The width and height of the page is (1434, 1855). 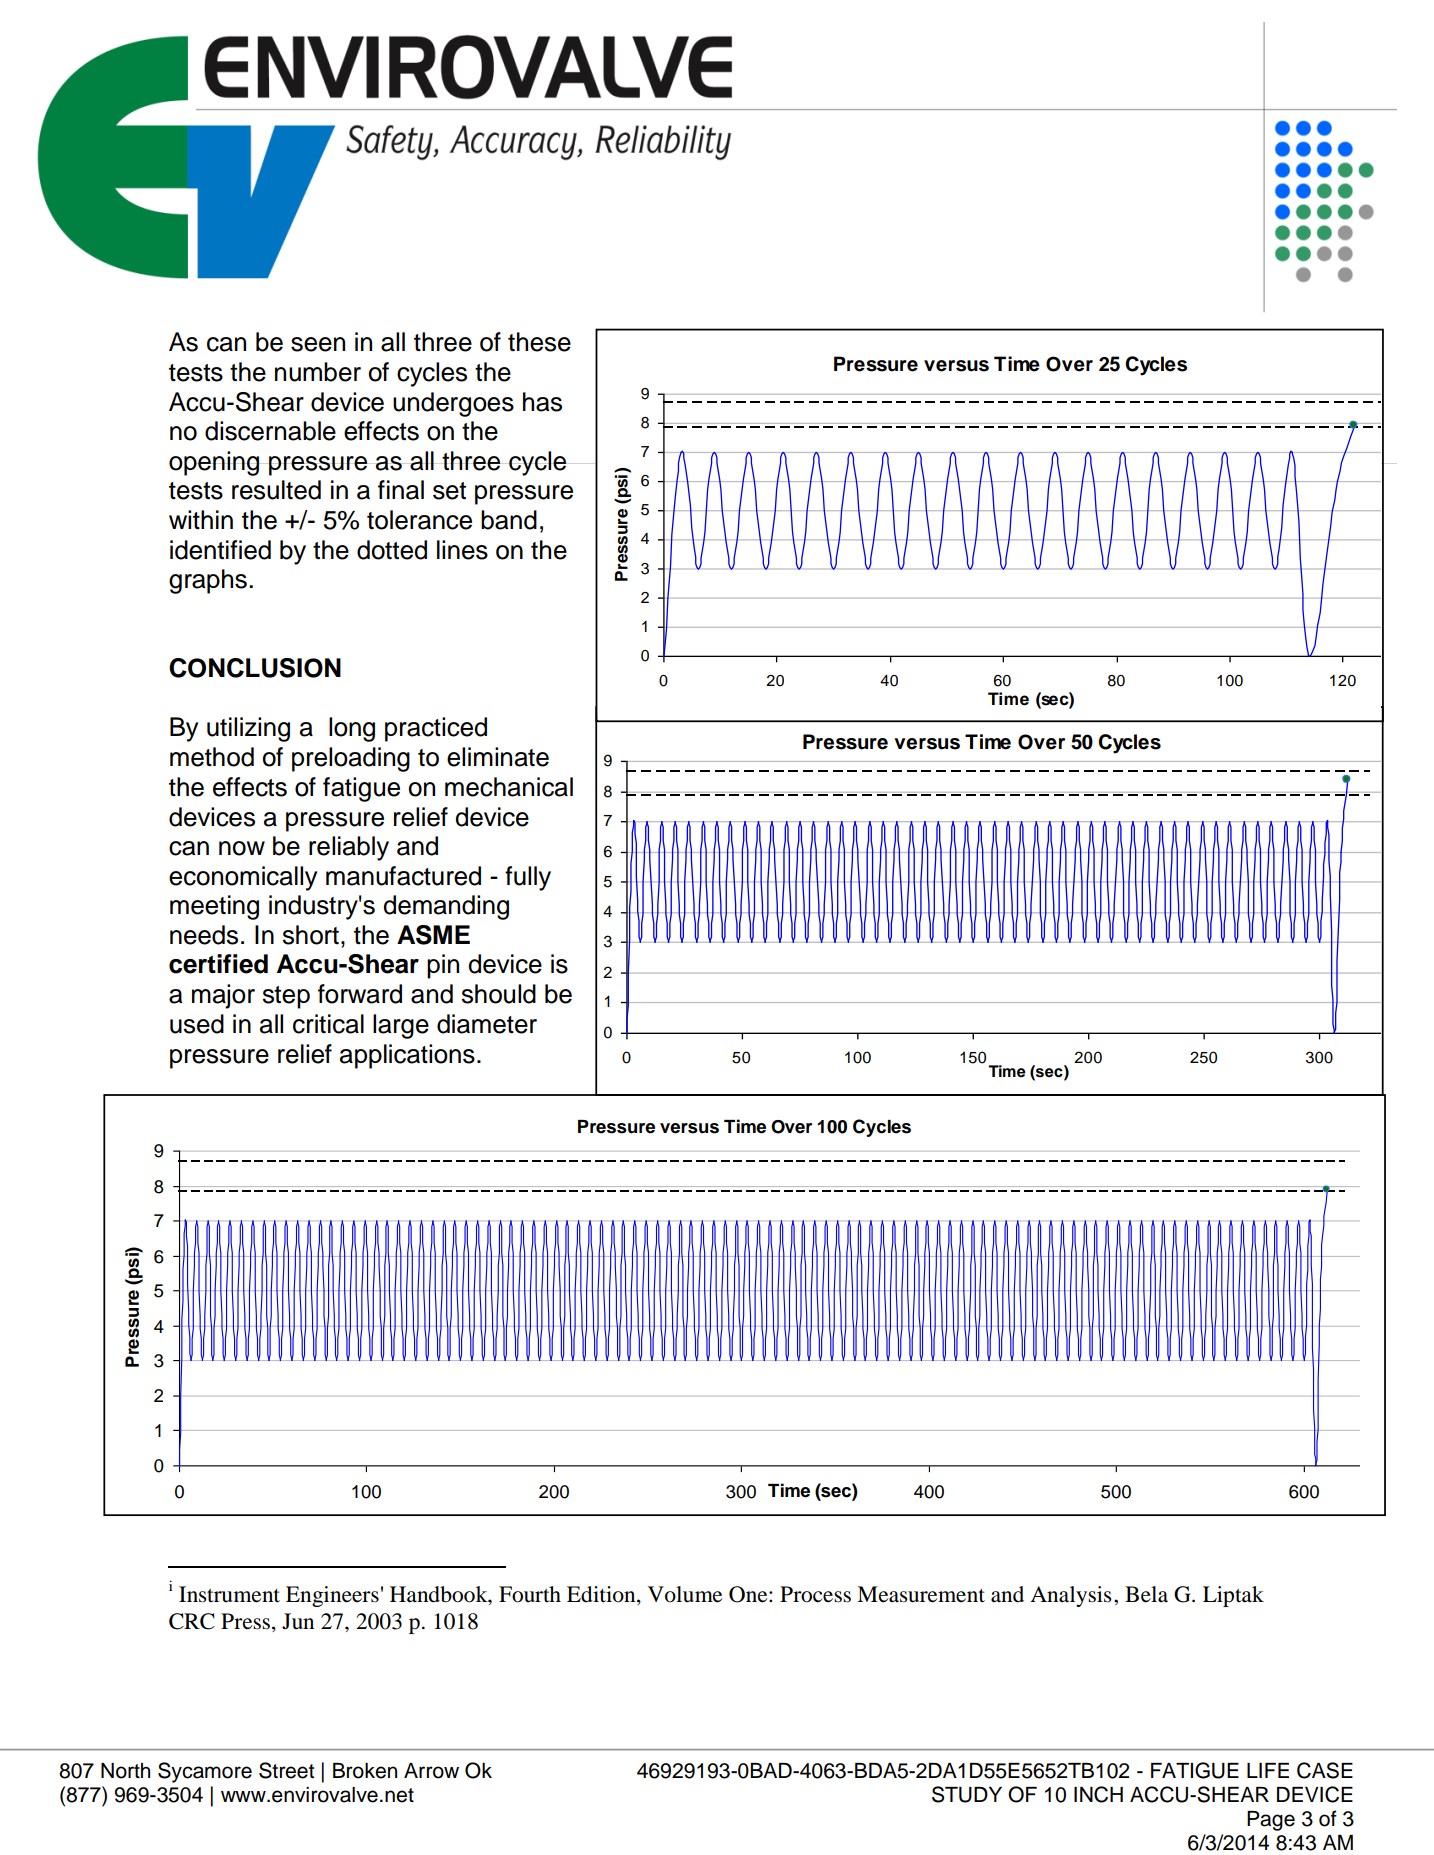 What do you see at coordinates (539, 342) in the page?
I see `these` at bounding box center [539, 342].
